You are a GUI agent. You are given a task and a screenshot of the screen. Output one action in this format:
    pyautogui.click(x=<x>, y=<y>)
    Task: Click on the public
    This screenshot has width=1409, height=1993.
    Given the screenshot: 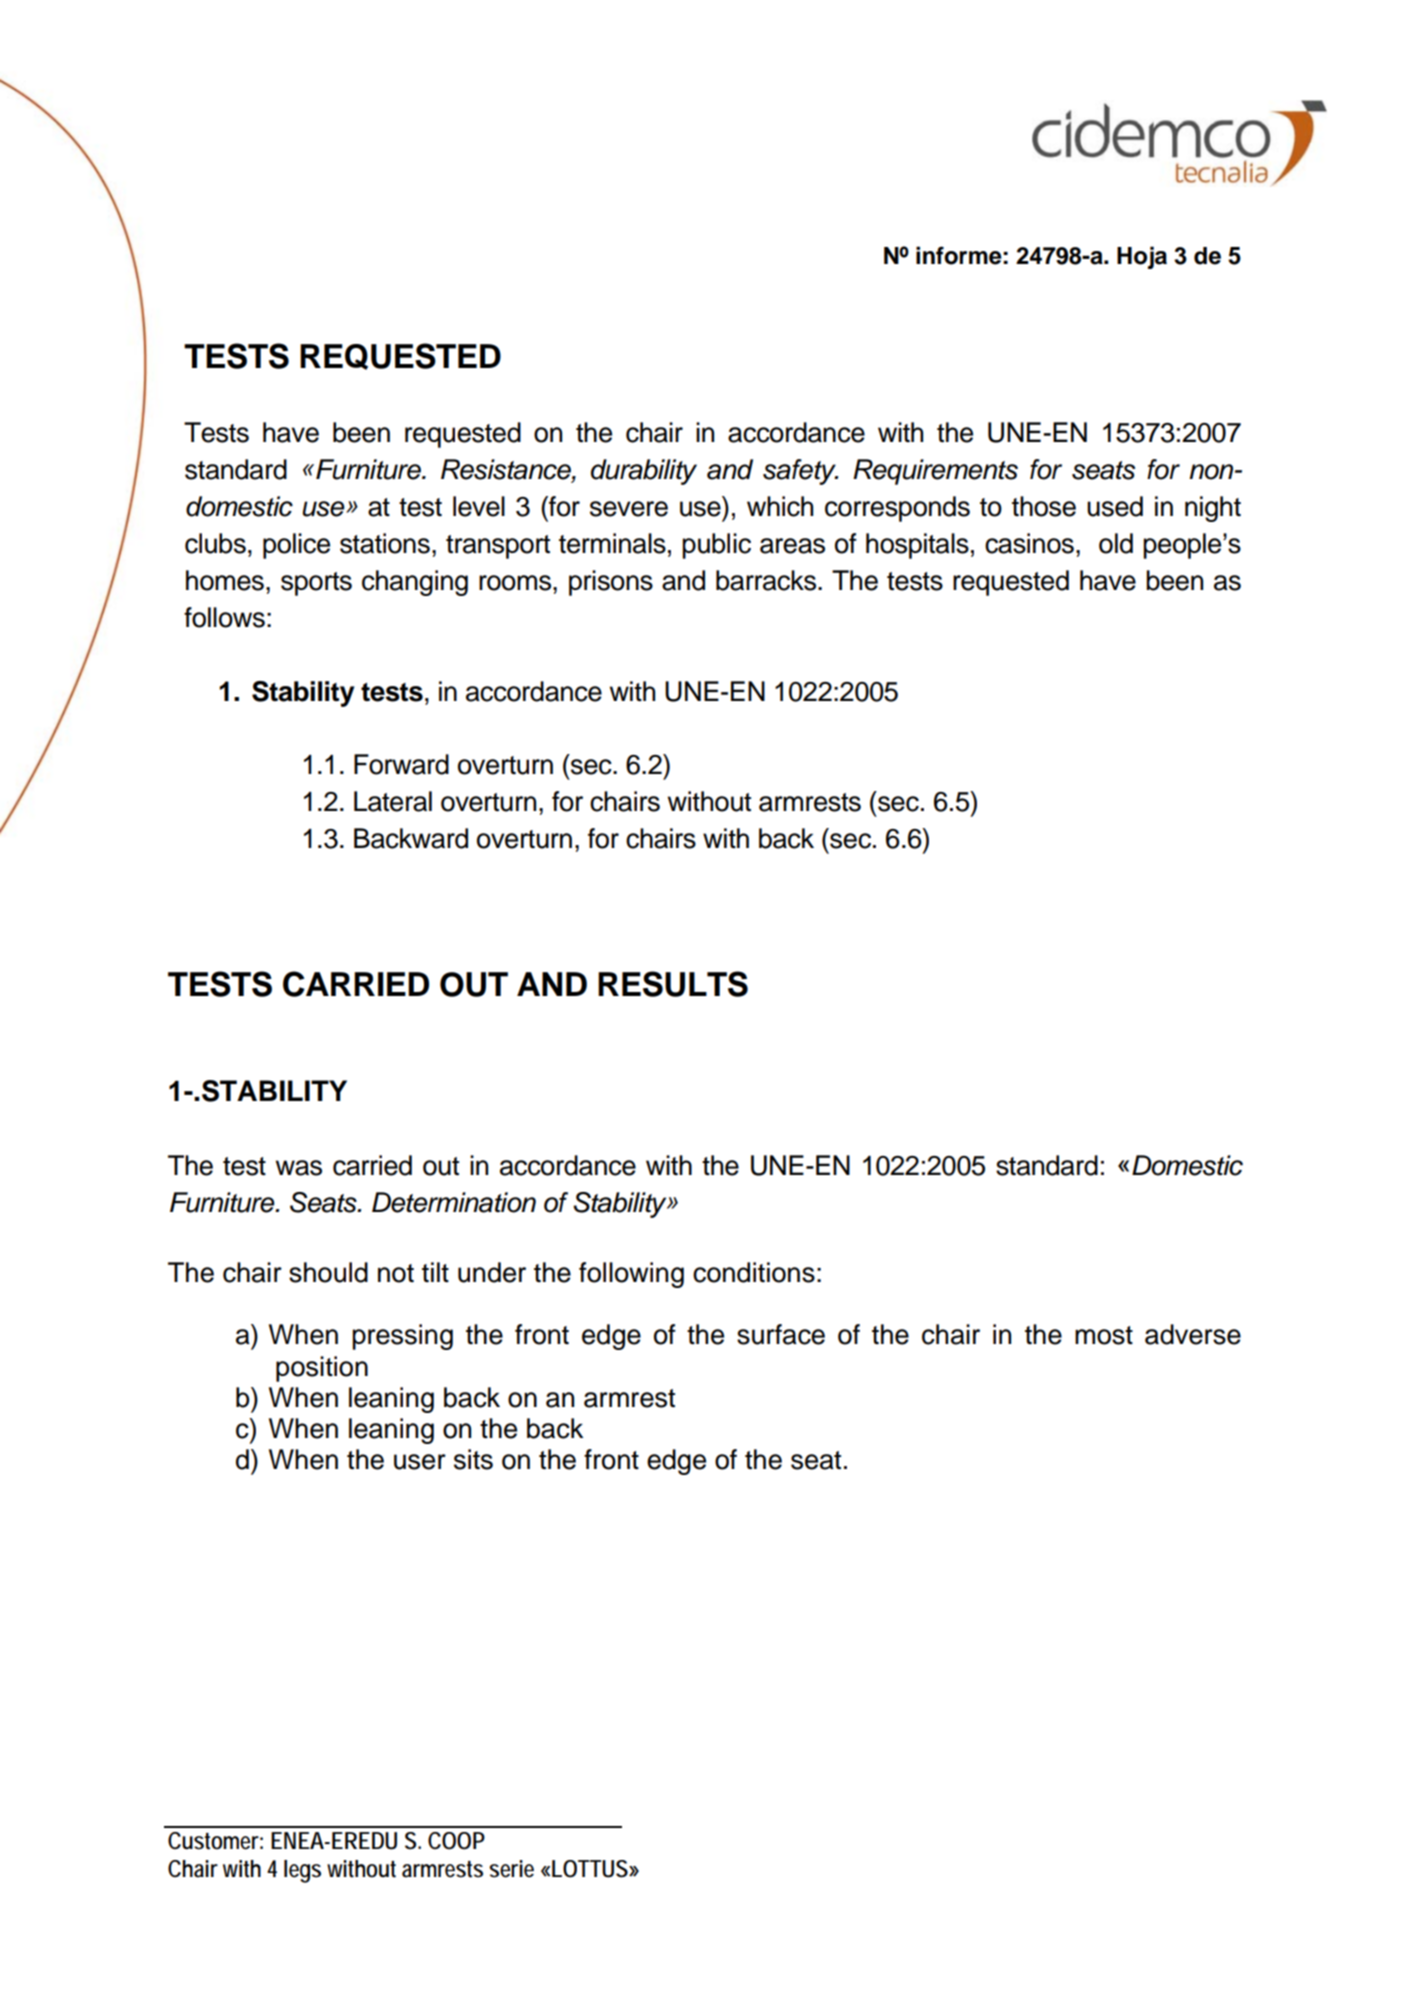 What is the action you would take?
    pyautogui.click(x=716, y=546)
